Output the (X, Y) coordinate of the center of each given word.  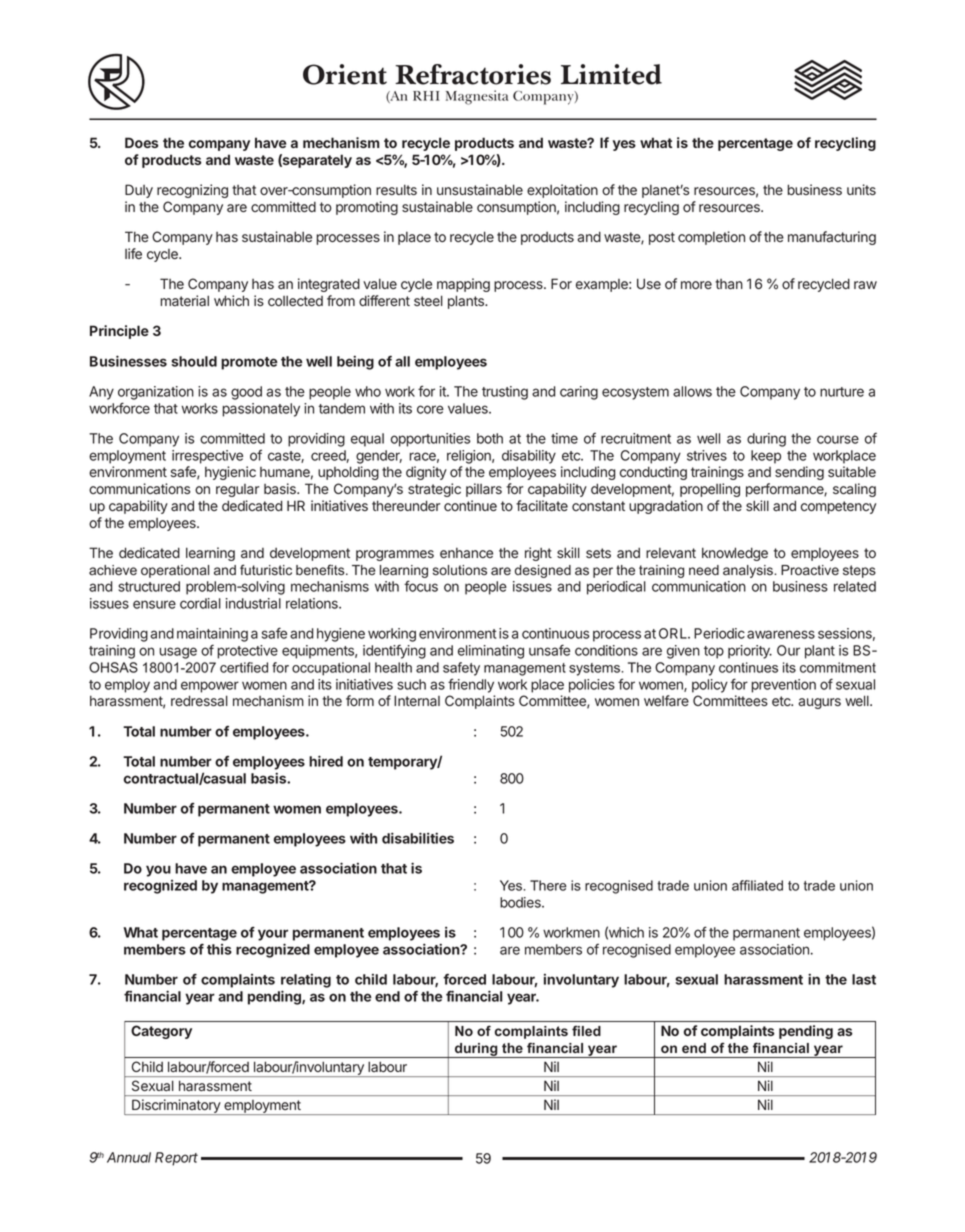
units (861, 189)
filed (586, 1031)
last (864, 979)
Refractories (473, 74)
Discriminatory (176, 1107)
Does (142, 142)
